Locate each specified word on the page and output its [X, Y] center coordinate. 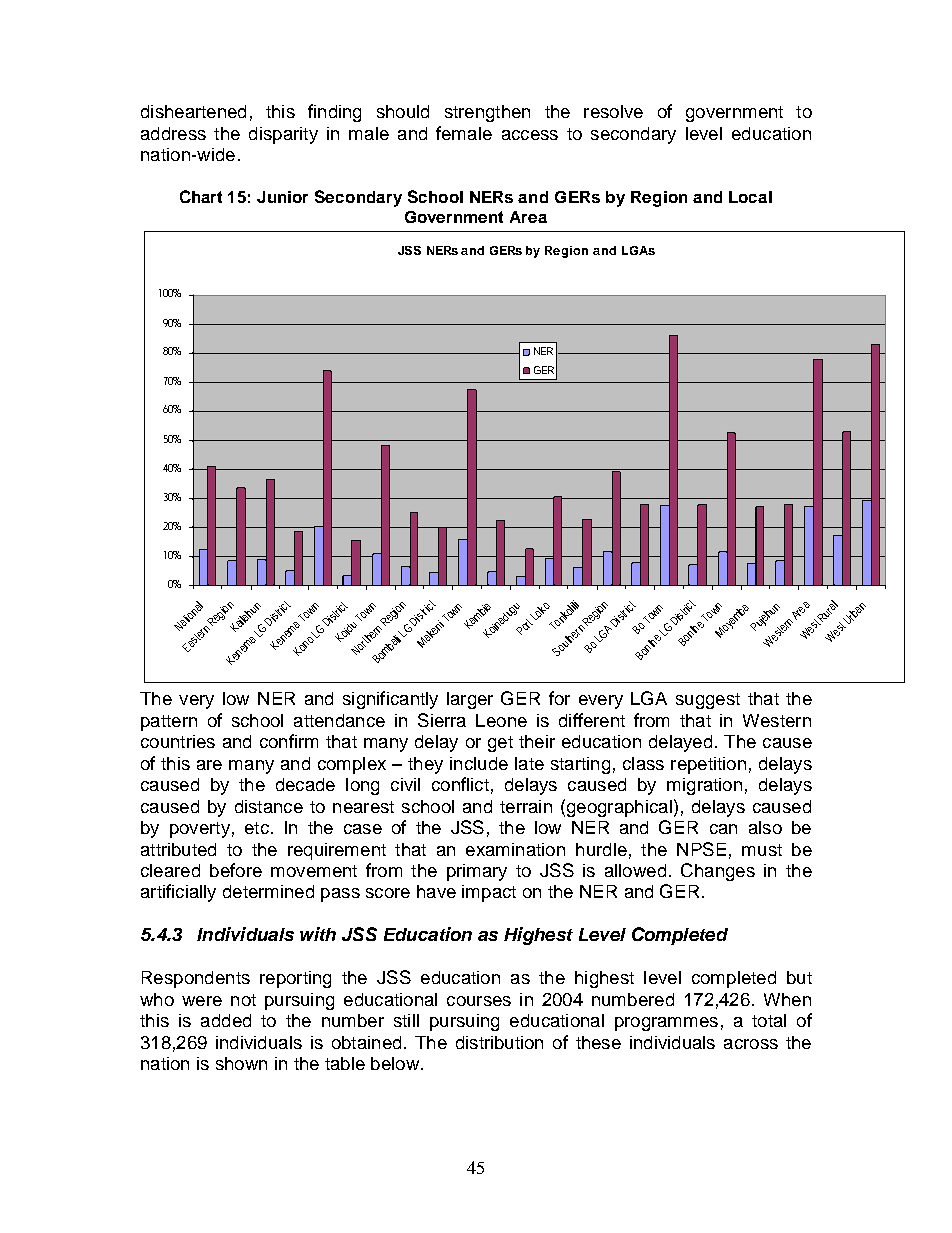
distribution [499, 1042]
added [226, 1020]
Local [750, 197]
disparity [283, 135]
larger [470, 700]
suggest [708, 701]
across [751, 1044]
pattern [169, 723]
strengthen [487, 113]
